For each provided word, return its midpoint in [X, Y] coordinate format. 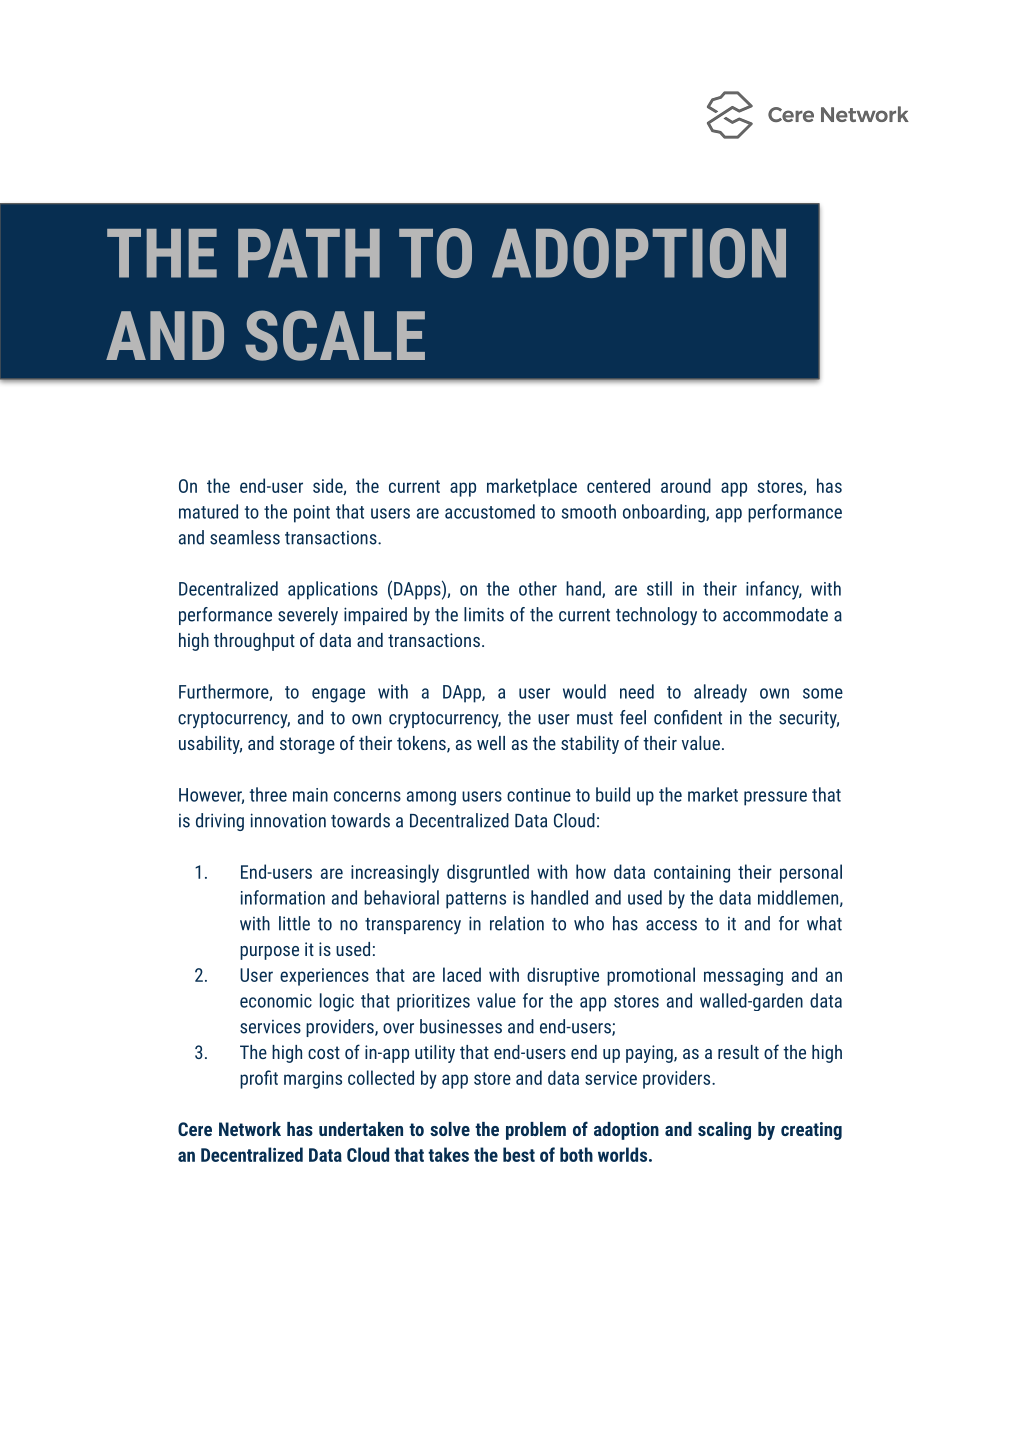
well [491, 743]
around [686, 485]
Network [250, 1129]
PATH [309, 253]
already [720, 693]
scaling [724, 1131]
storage [307, 745]
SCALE [335, 335]
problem [536, 1131]
